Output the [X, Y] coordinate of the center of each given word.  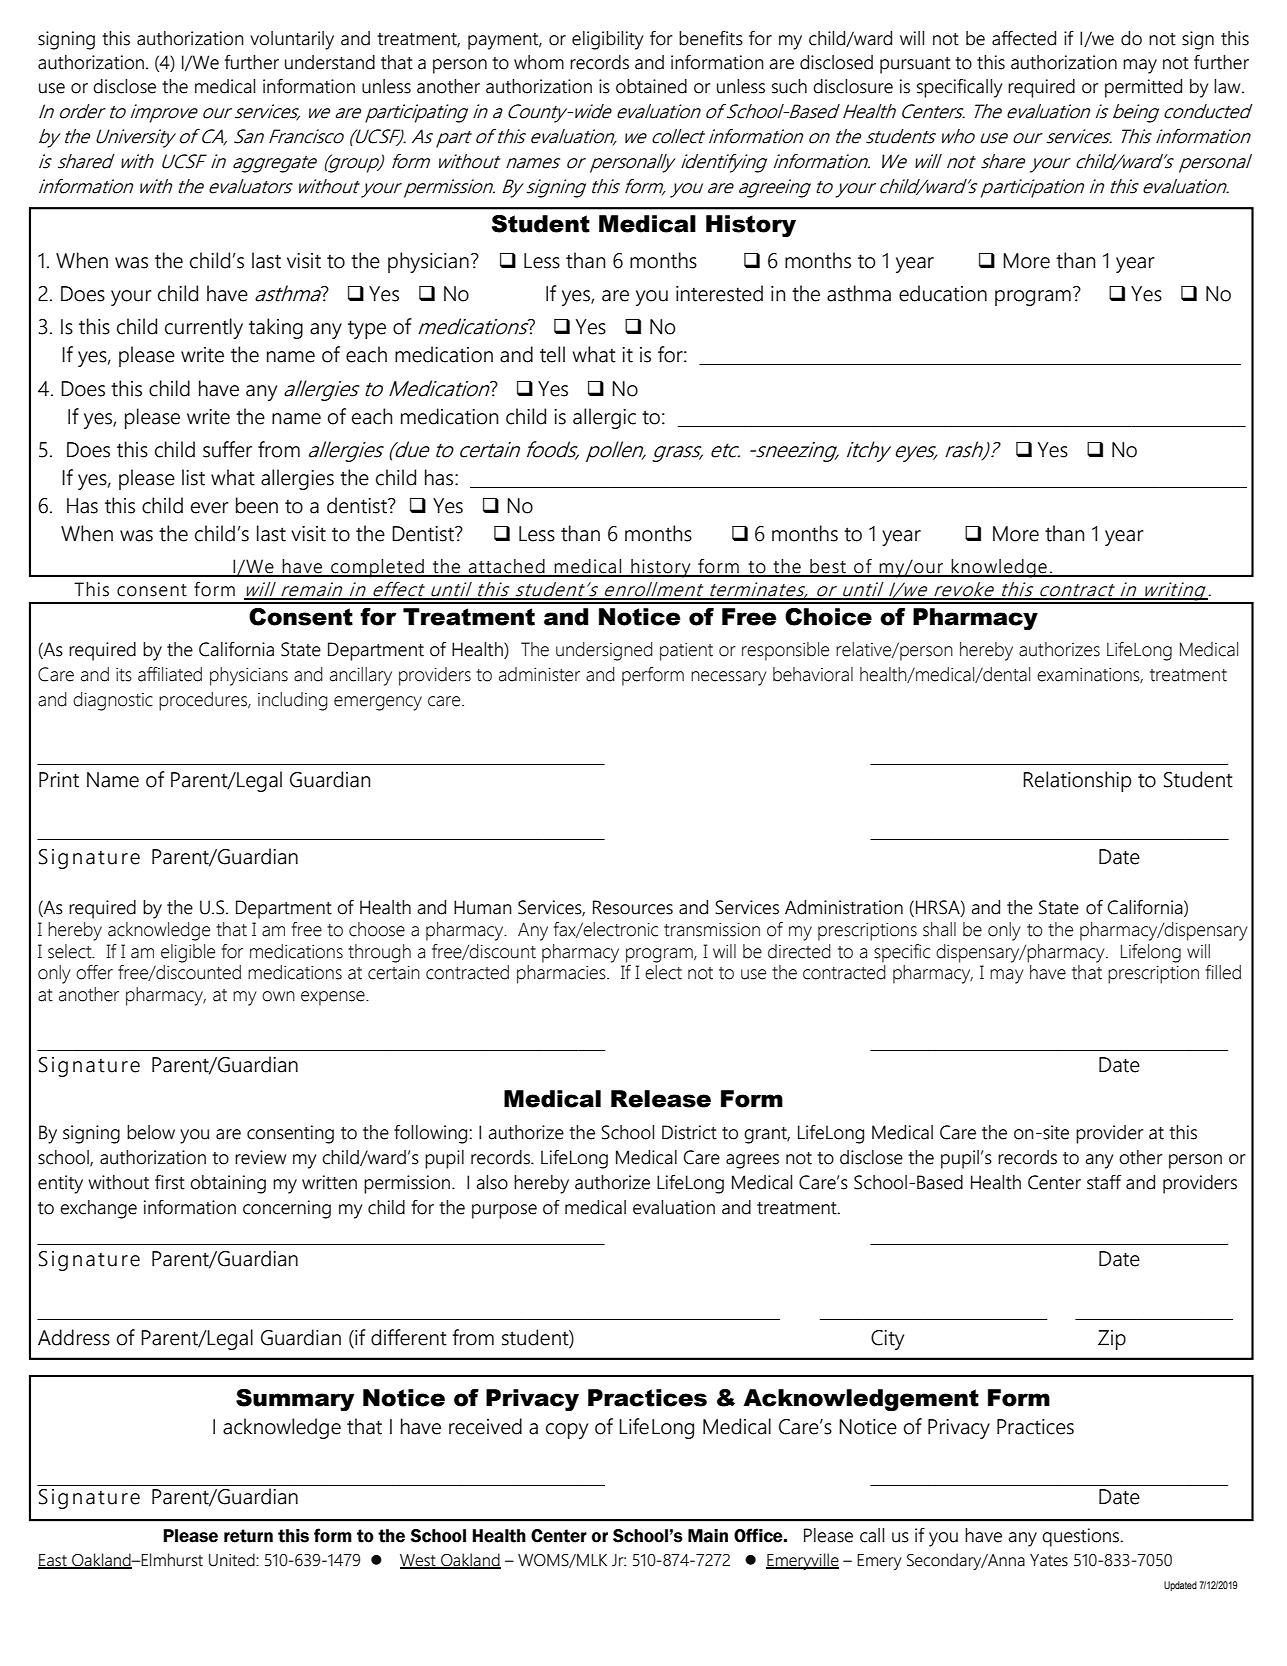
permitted [1143, 88]
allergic [604, 418]
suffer [227, 449]
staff [1104, 1182]
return [248, 1536]
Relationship [1077, 781]
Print [59, 780]
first [170, 1182]
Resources [633, 907]
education [943, 293]
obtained [651, 86]
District [689, 1132]
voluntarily [292, 40]
